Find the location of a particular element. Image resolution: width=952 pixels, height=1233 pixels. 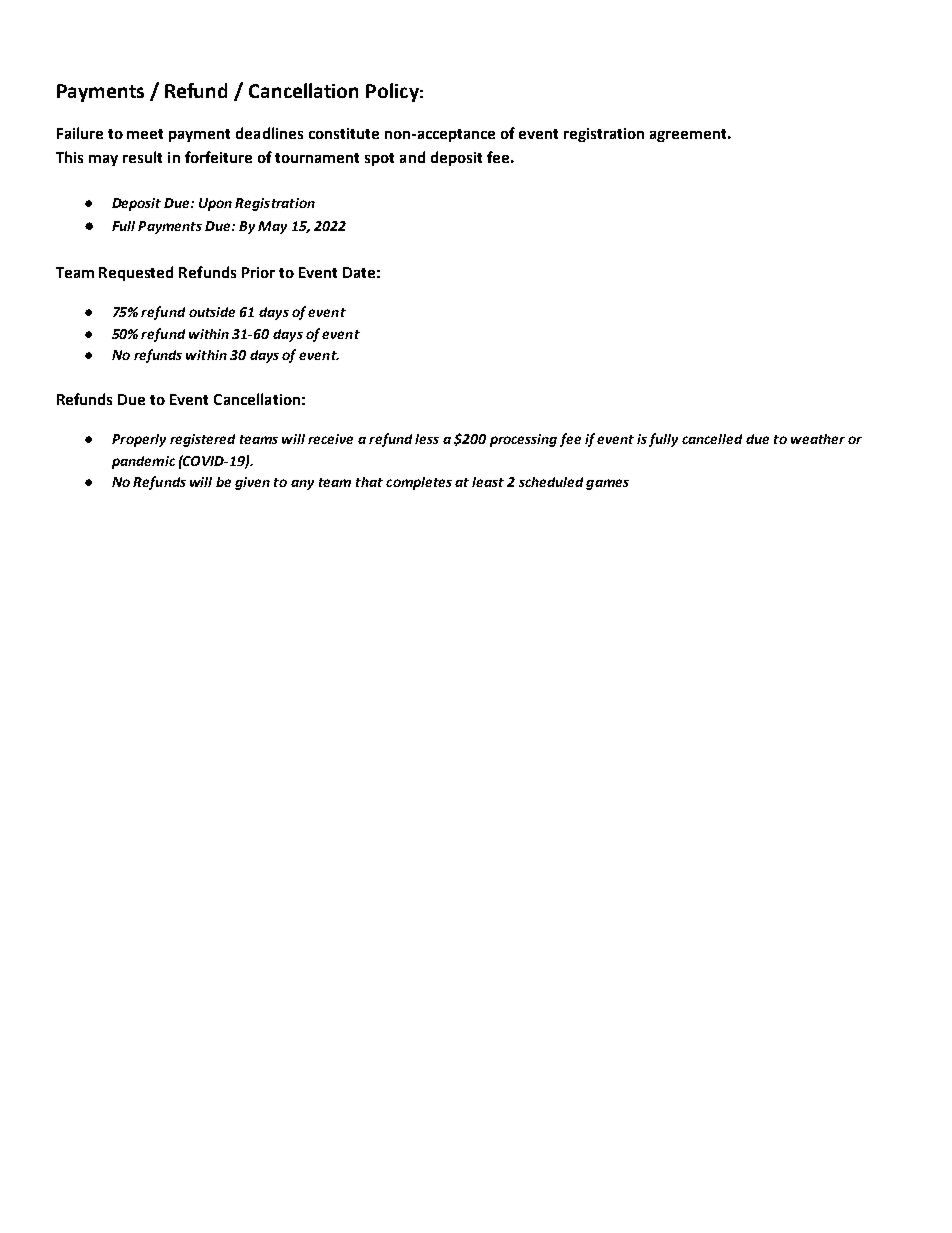

Requested is located at coordinates (136, 273).
